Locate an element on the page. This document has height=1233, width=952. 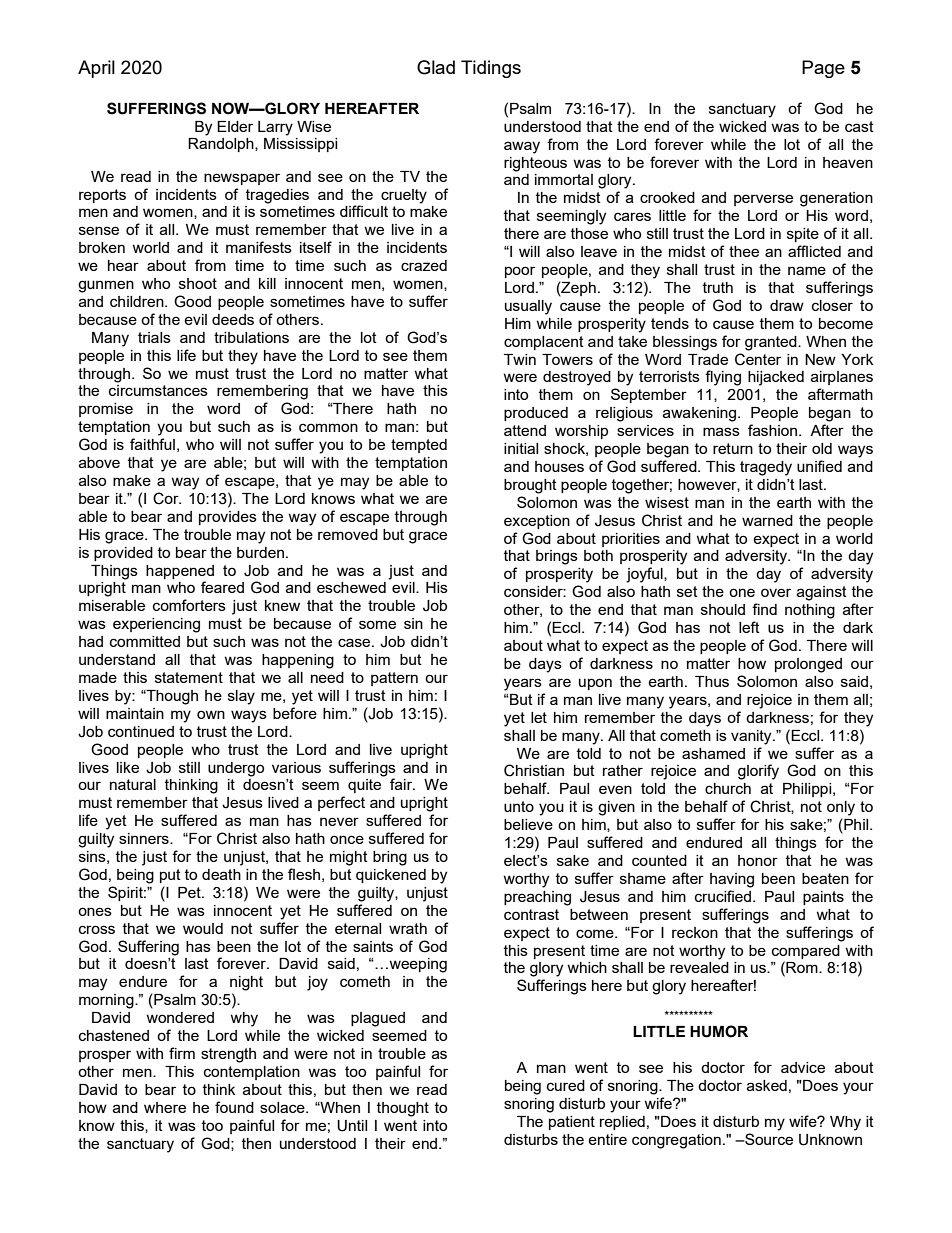
found is located at coordinates (234, 1107).
